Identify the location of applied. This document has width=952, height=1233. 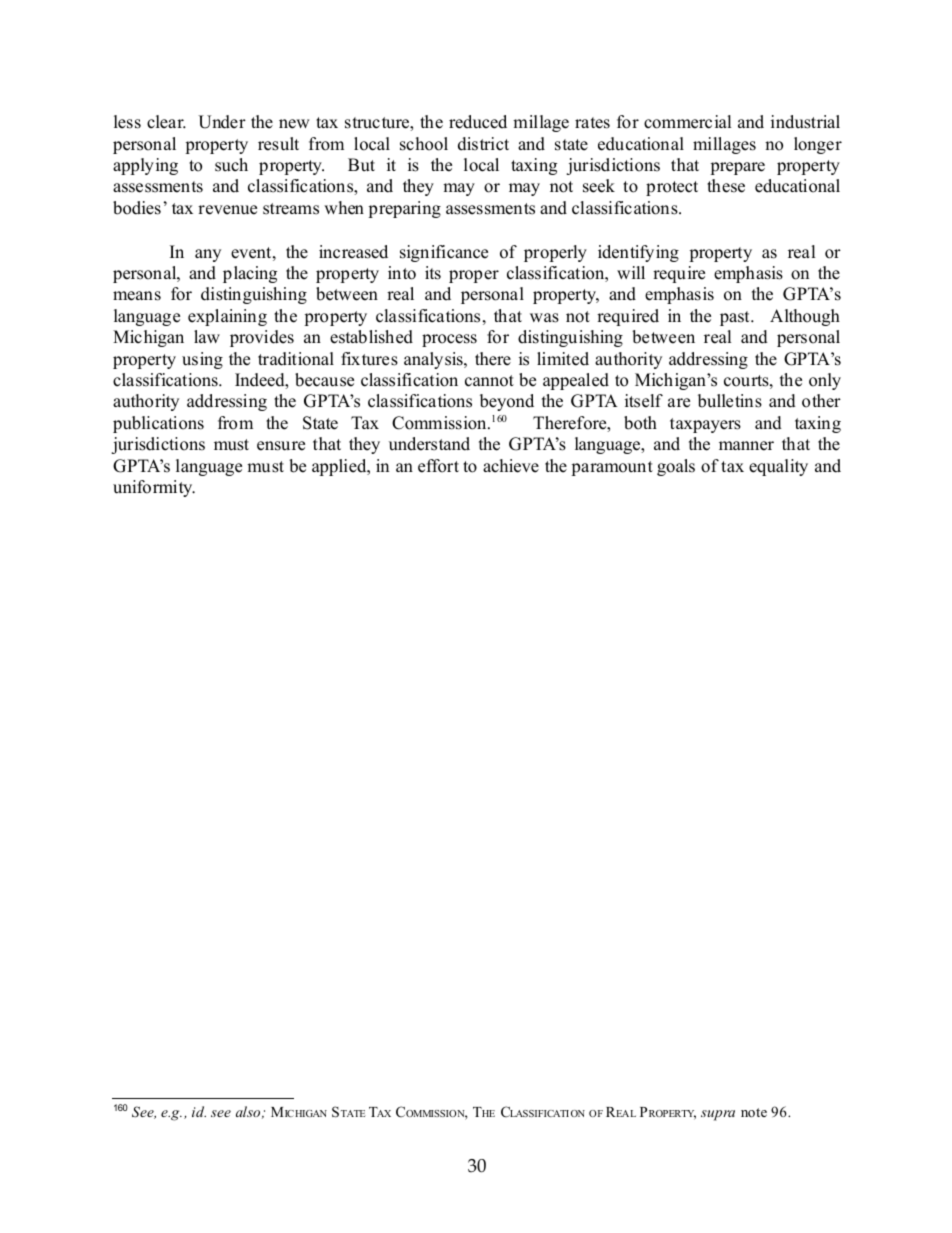
(340, 467).
